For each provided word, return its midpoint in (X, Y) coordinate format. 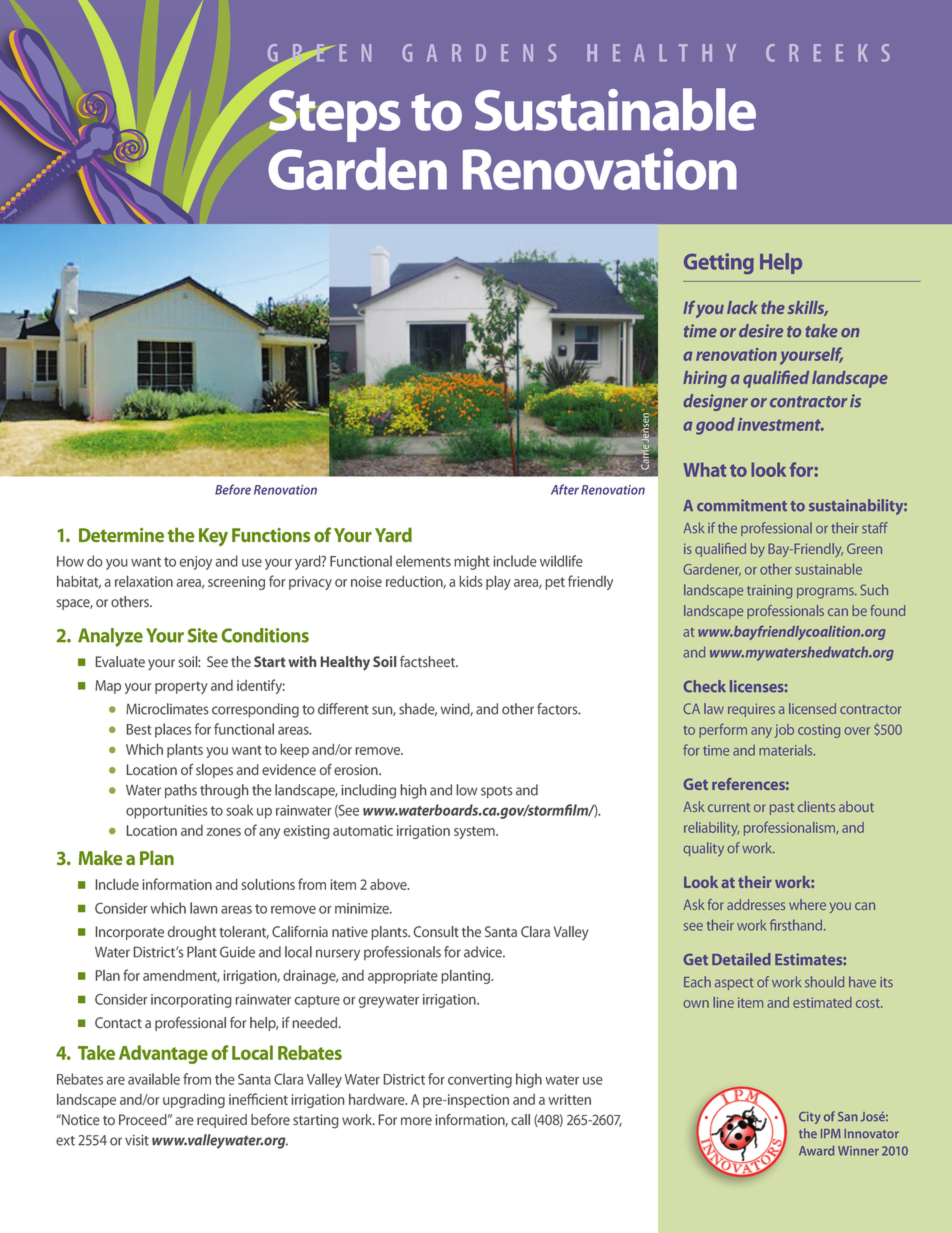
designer (715, 402)
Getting (719, 263)
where (807, 904)
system (475, 832)
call (520, 1120)
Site (203, 635)
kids (471, 581)
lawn (203, 908)
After (565, 489)
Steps (334, 116)
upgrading (194, 1101)
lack (742, 307)
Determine (121, 535)
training (769, 592)
